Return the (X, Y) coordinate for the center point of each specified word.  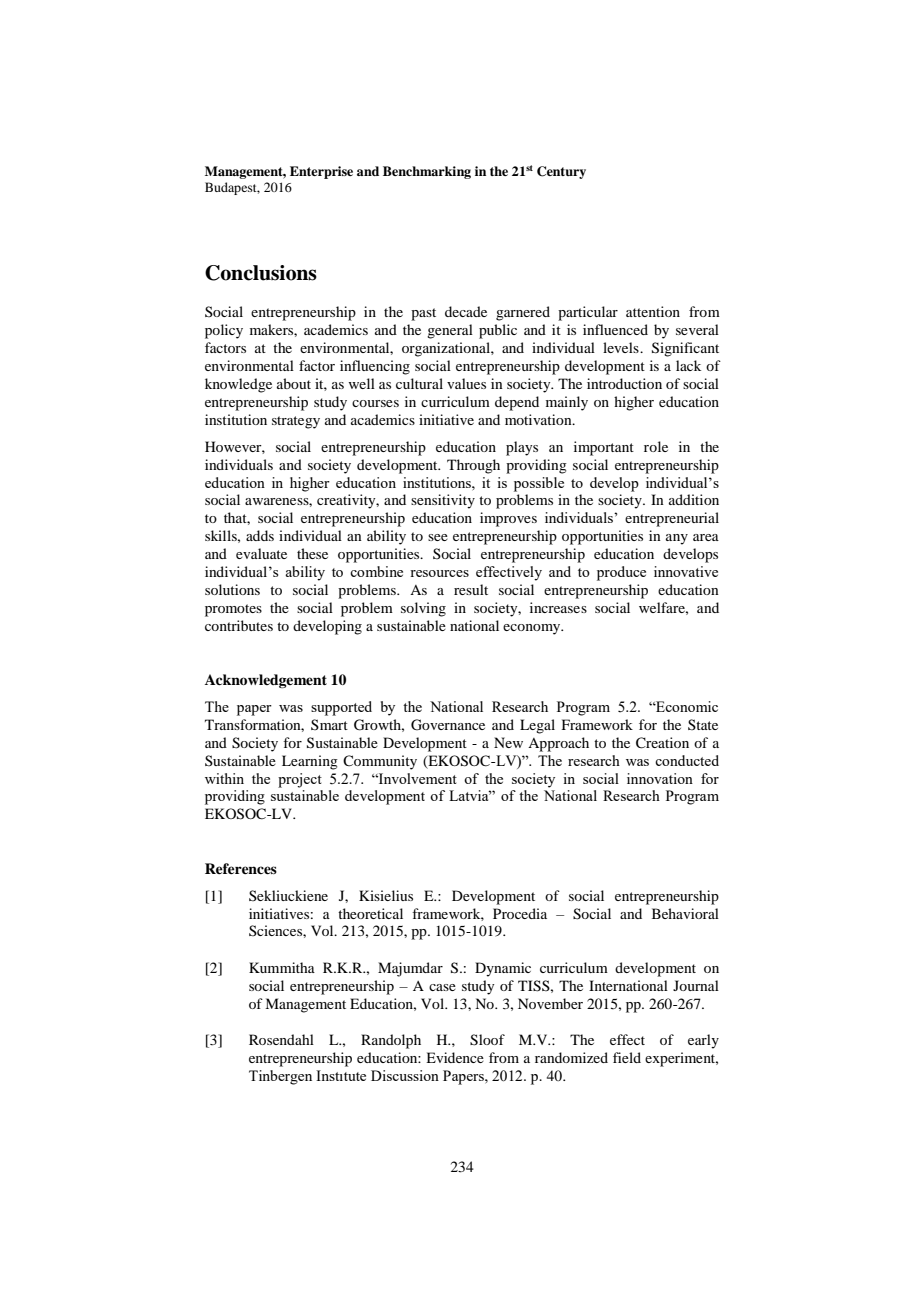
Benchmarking (427, 172)
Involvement (417, 778)
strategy (296, 422)
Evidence (455, 1057)
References (241, 868)
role (656, 446)
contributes (239, 625)
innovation (660, 778)
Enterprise (321, 172)
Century (561, 172)
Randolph (391, 1041)
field (627, 1057)
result (471, 589)
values (466, 383)
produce (621, 573)
